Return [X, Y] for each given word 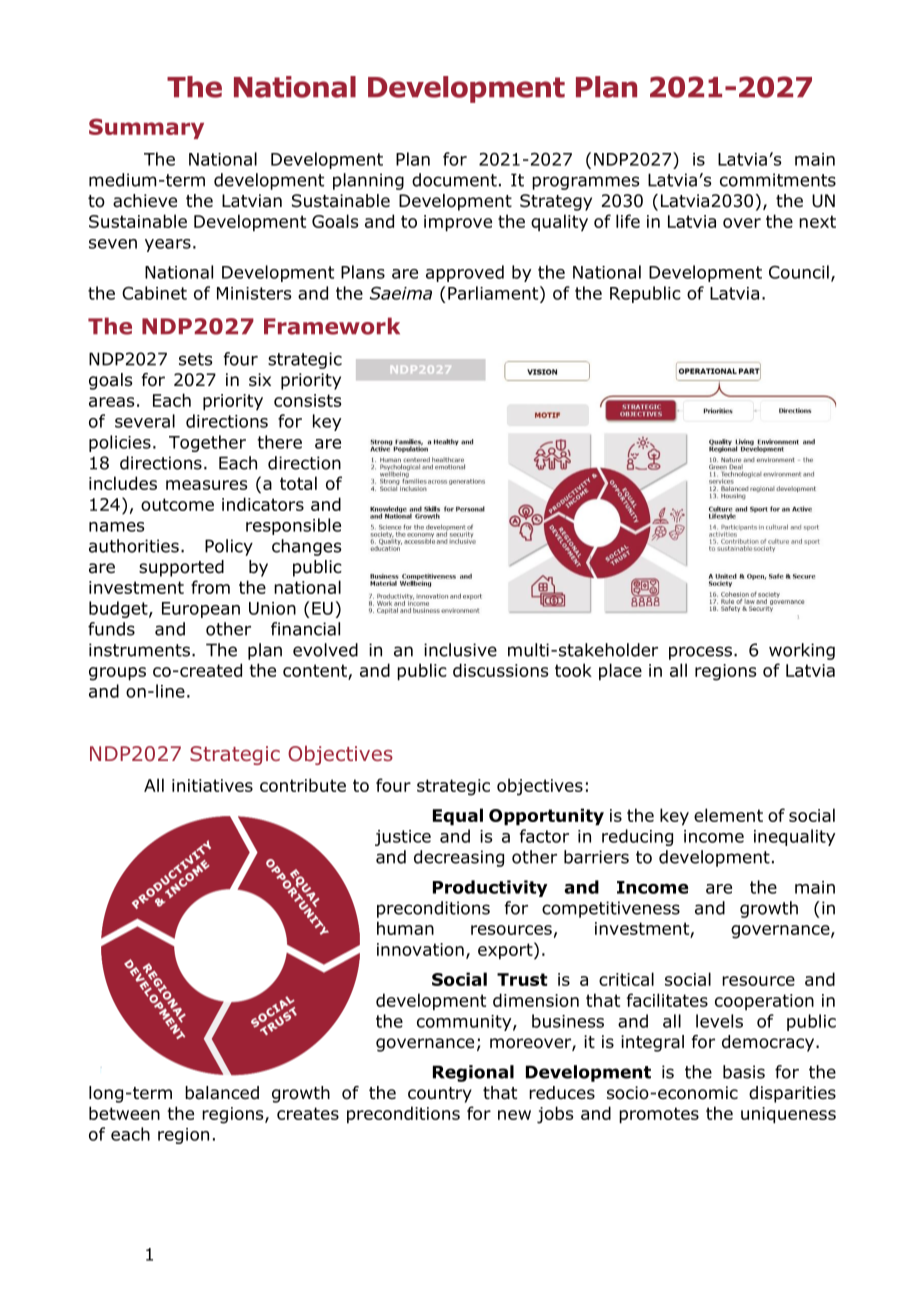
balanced [222, 1093]
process [702, 653]
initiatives [212, 785]
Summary [146, 128]
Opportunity [546, 817]
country [440, 1095]
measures [206, 485]
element [728, 815]
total [298, 483]
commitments [778, 180]
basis [744, 1072]
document [454, 180]
